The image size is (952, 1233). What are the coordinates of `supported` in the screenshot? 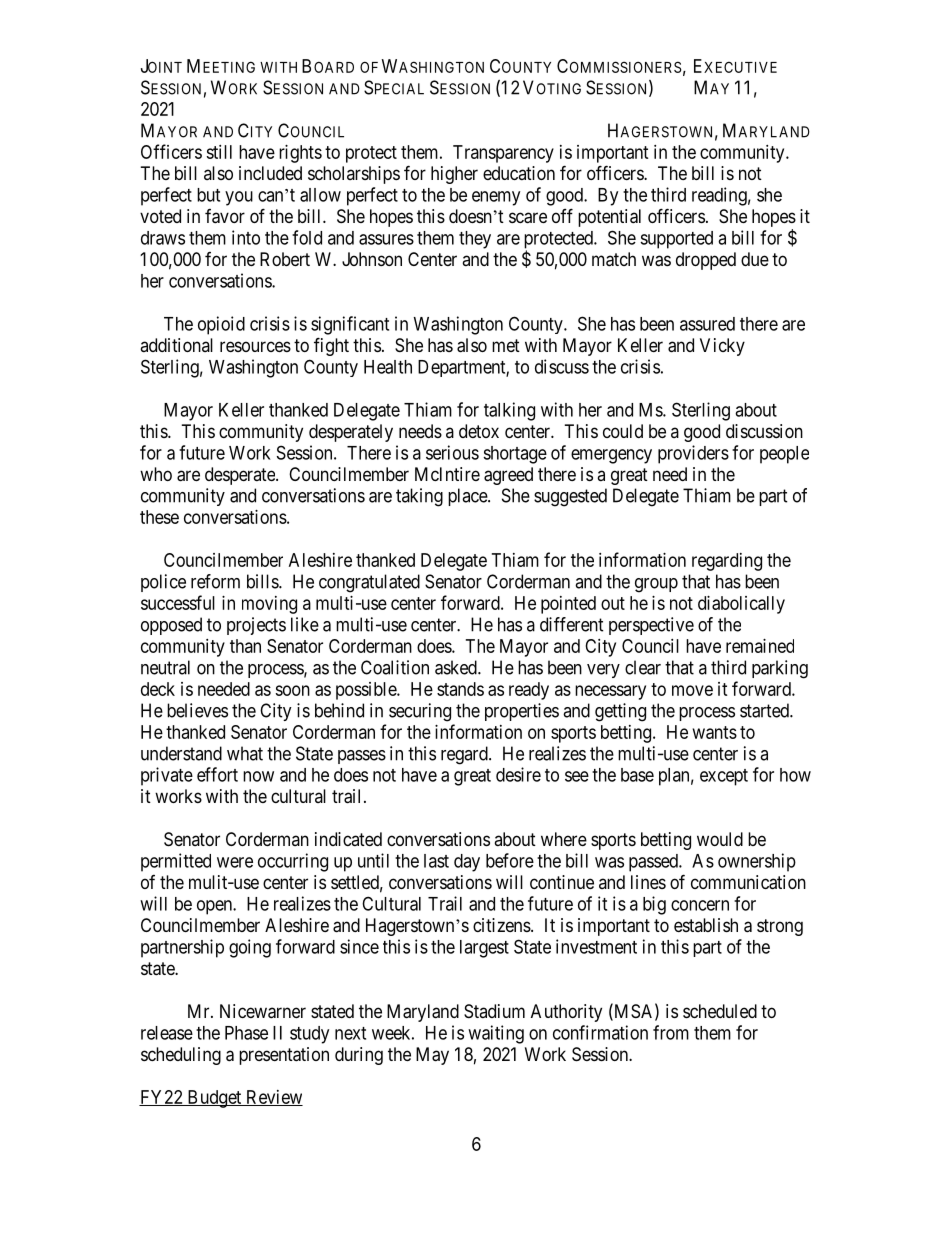 It's located at (676, 240).
